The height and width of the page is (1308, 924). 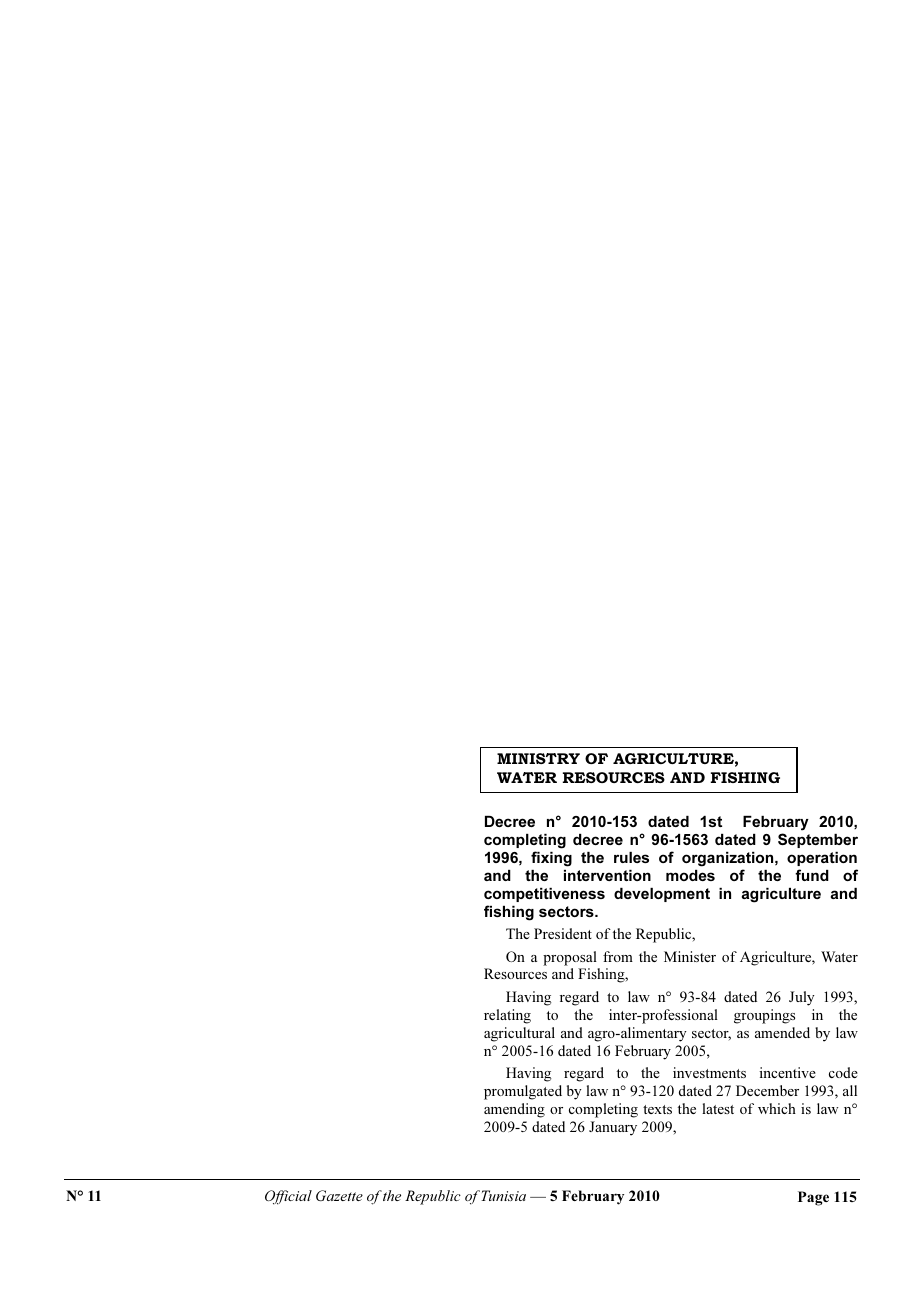 I want to click on rules, so click(x=631, y=857).
